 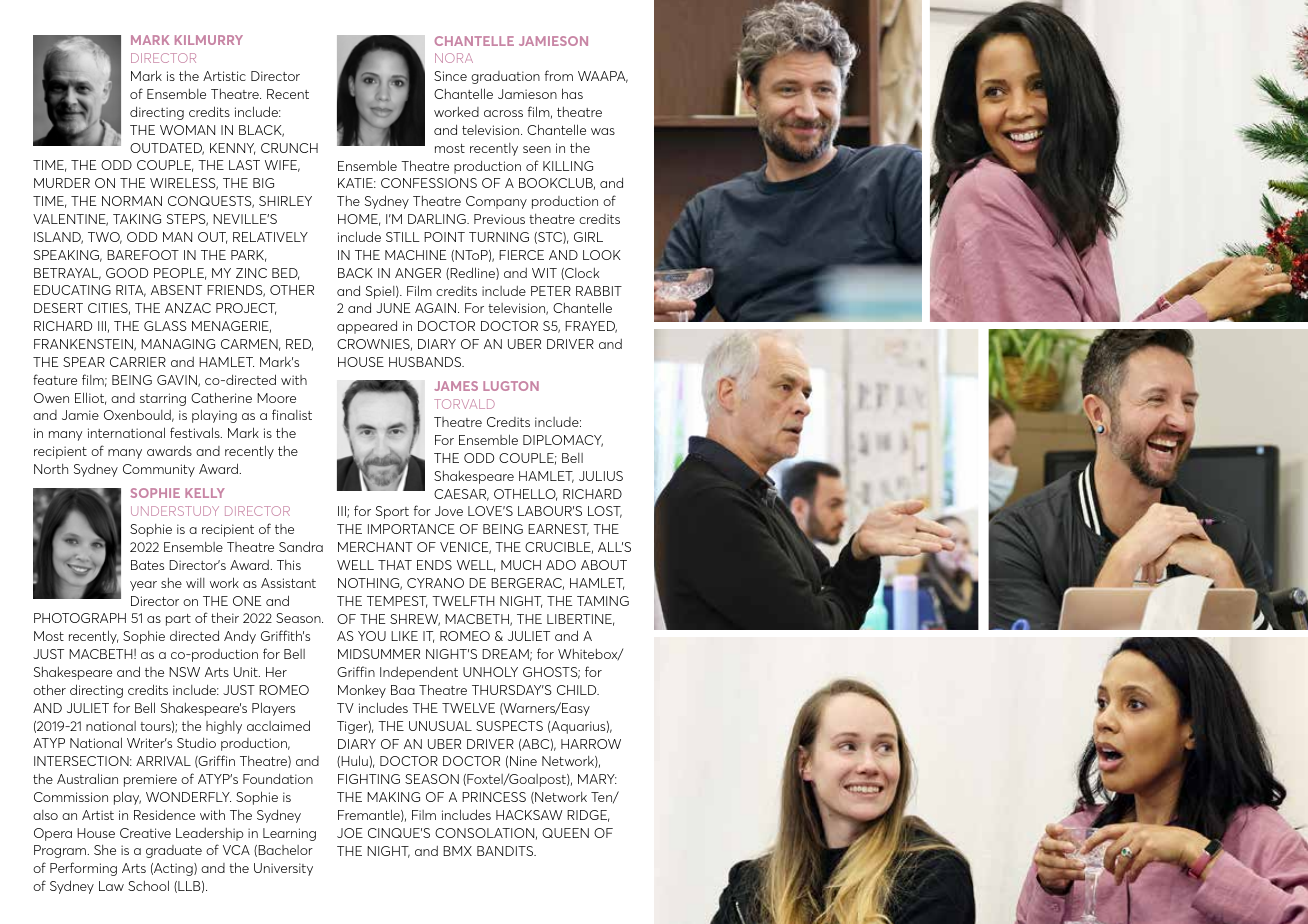 What do you see at coordinates (187, 130) in the document?
I see `WOMAN` at bounding box center [187, 130].
